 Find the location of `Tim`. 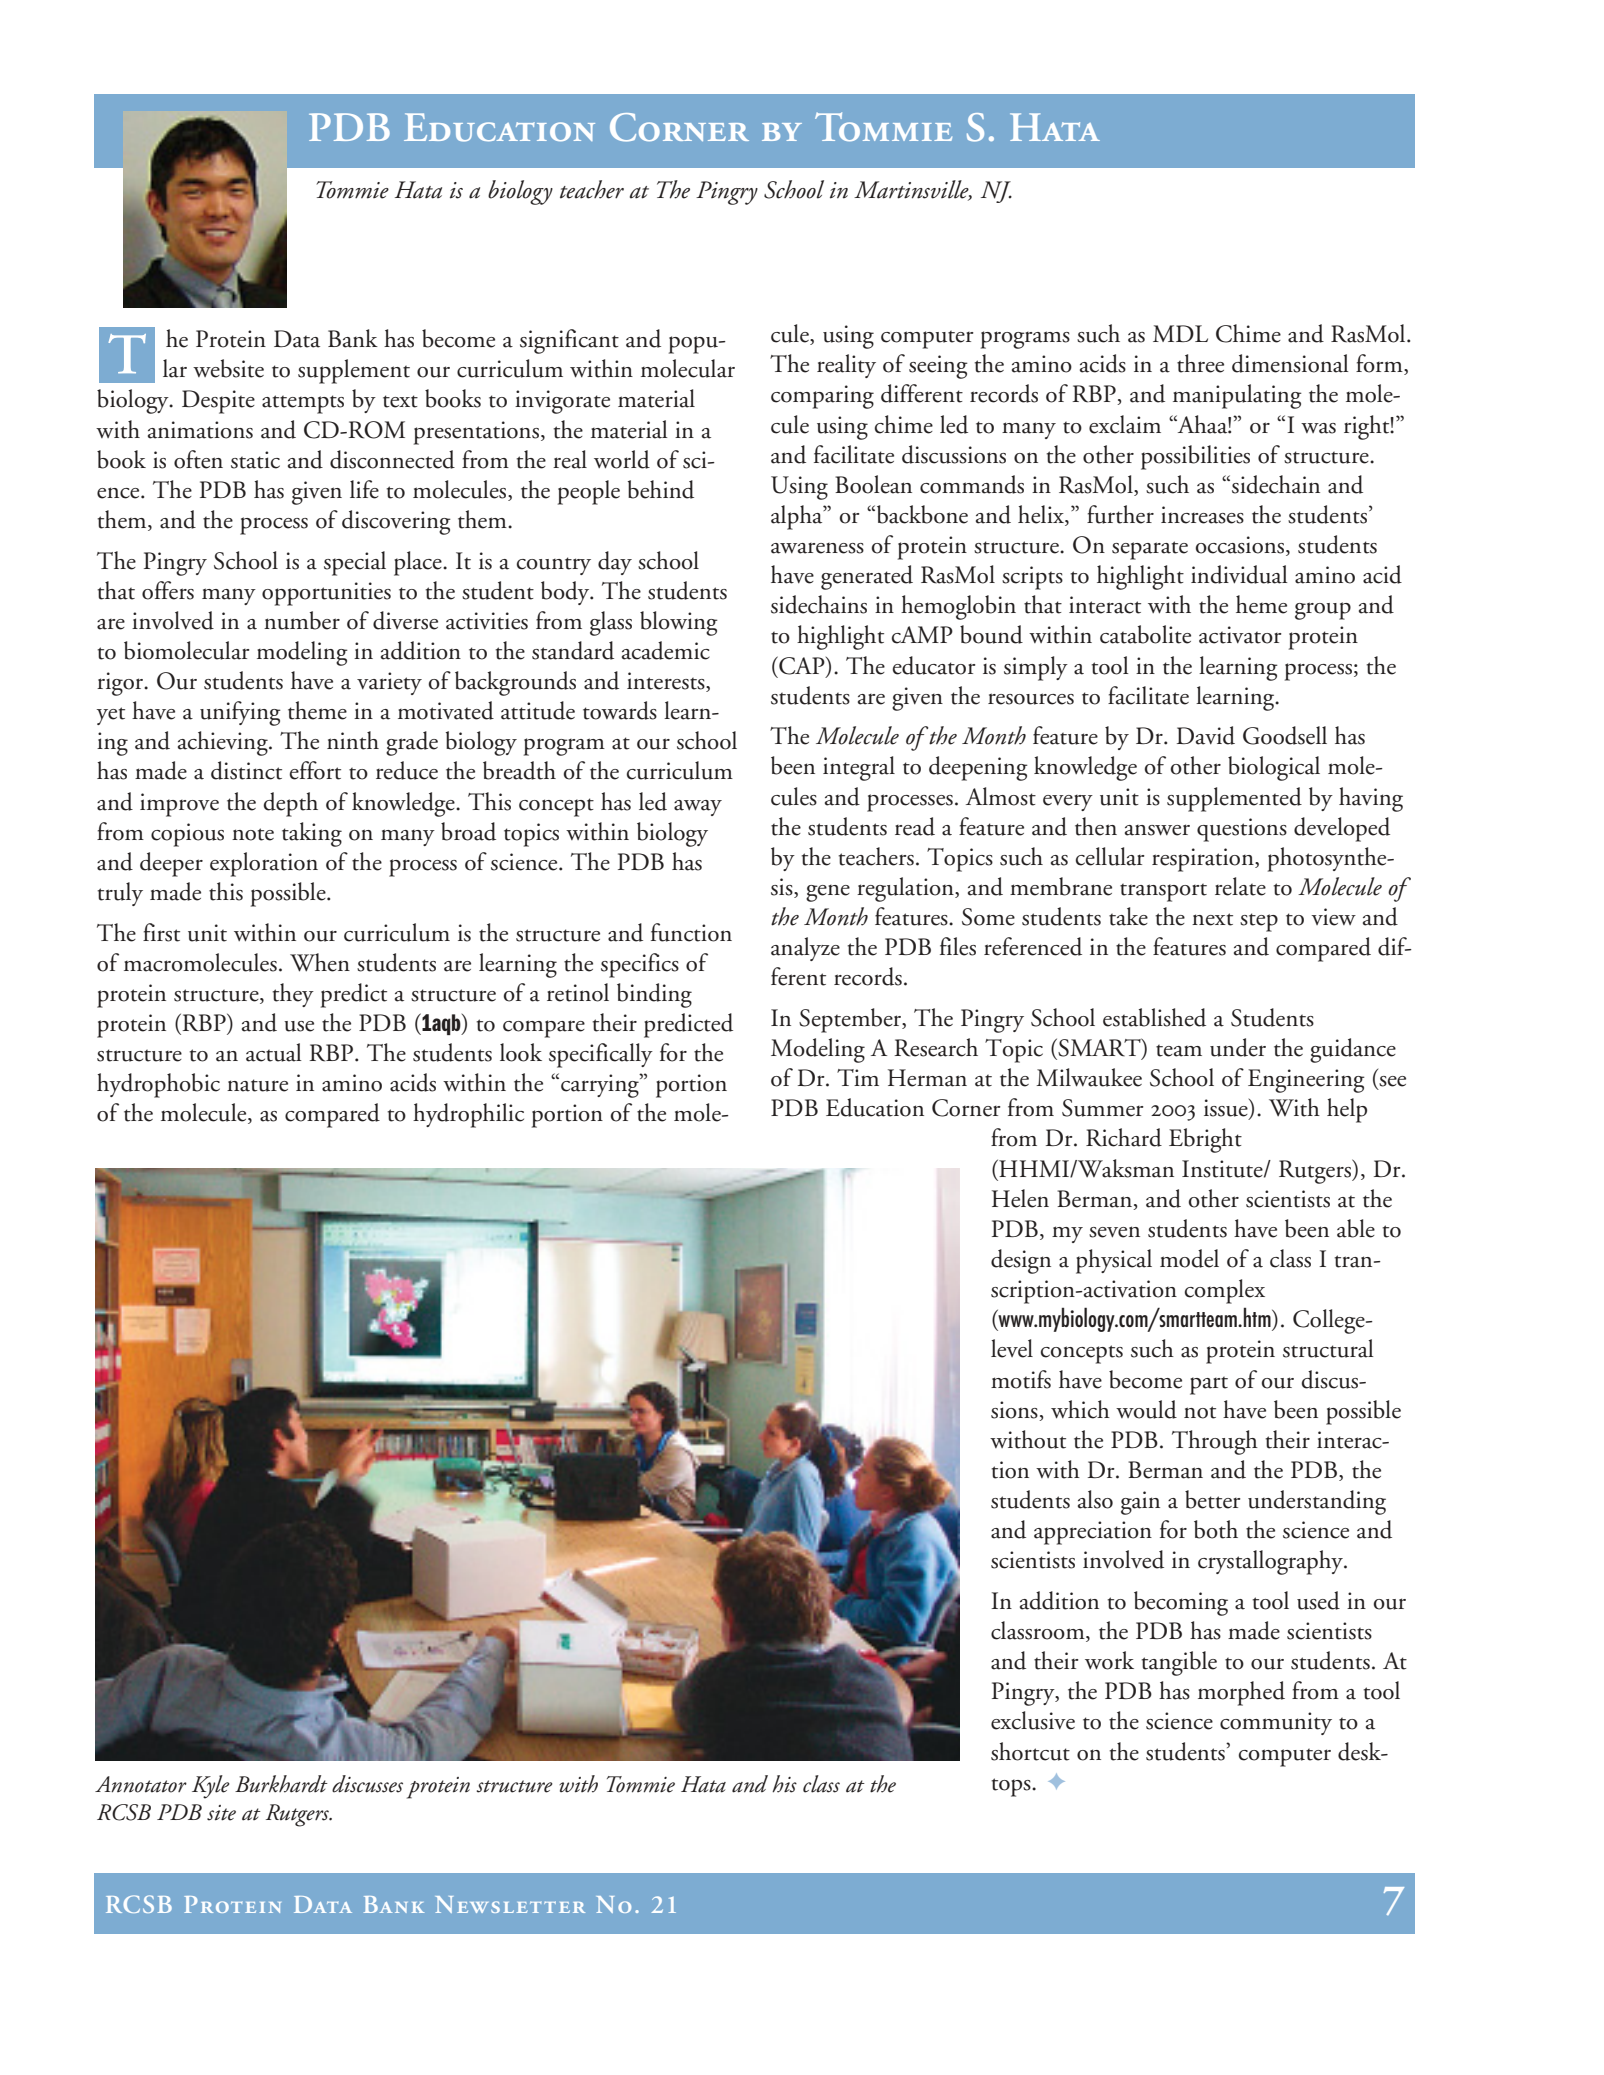

Tim is located at coordinates (858, 1077).
